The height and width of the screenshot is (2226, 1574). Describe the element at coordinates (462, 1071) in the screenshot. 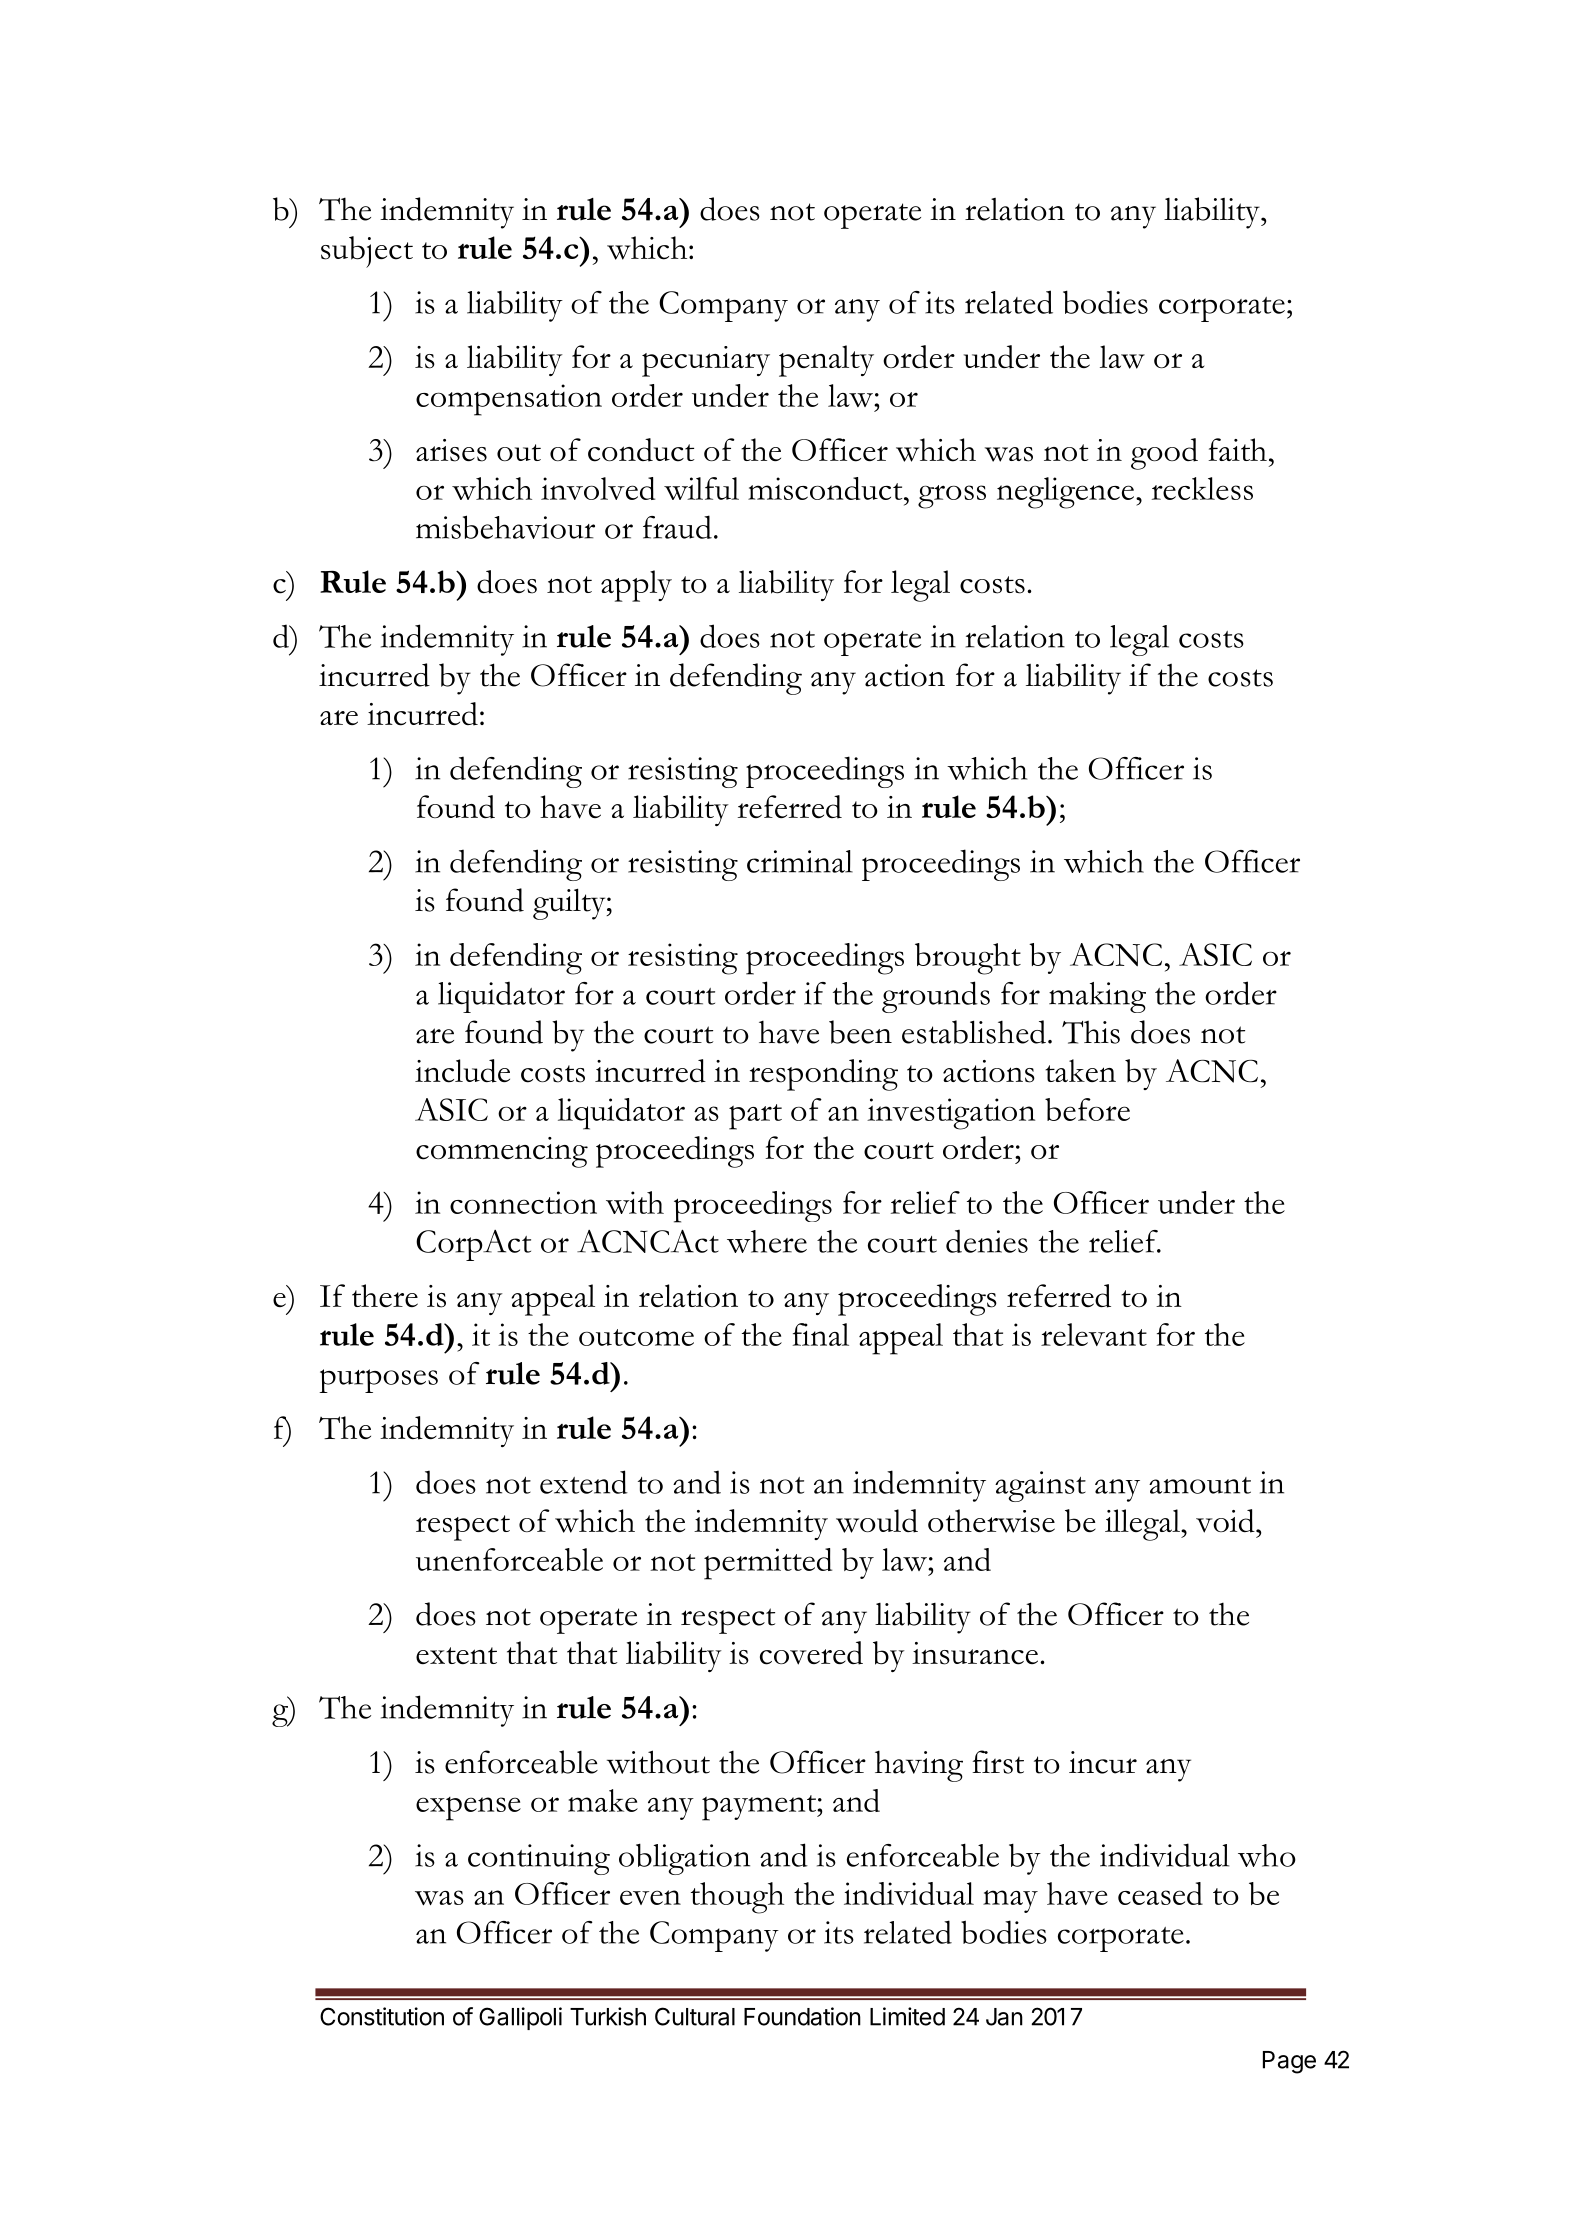

I see `include` at that location.
